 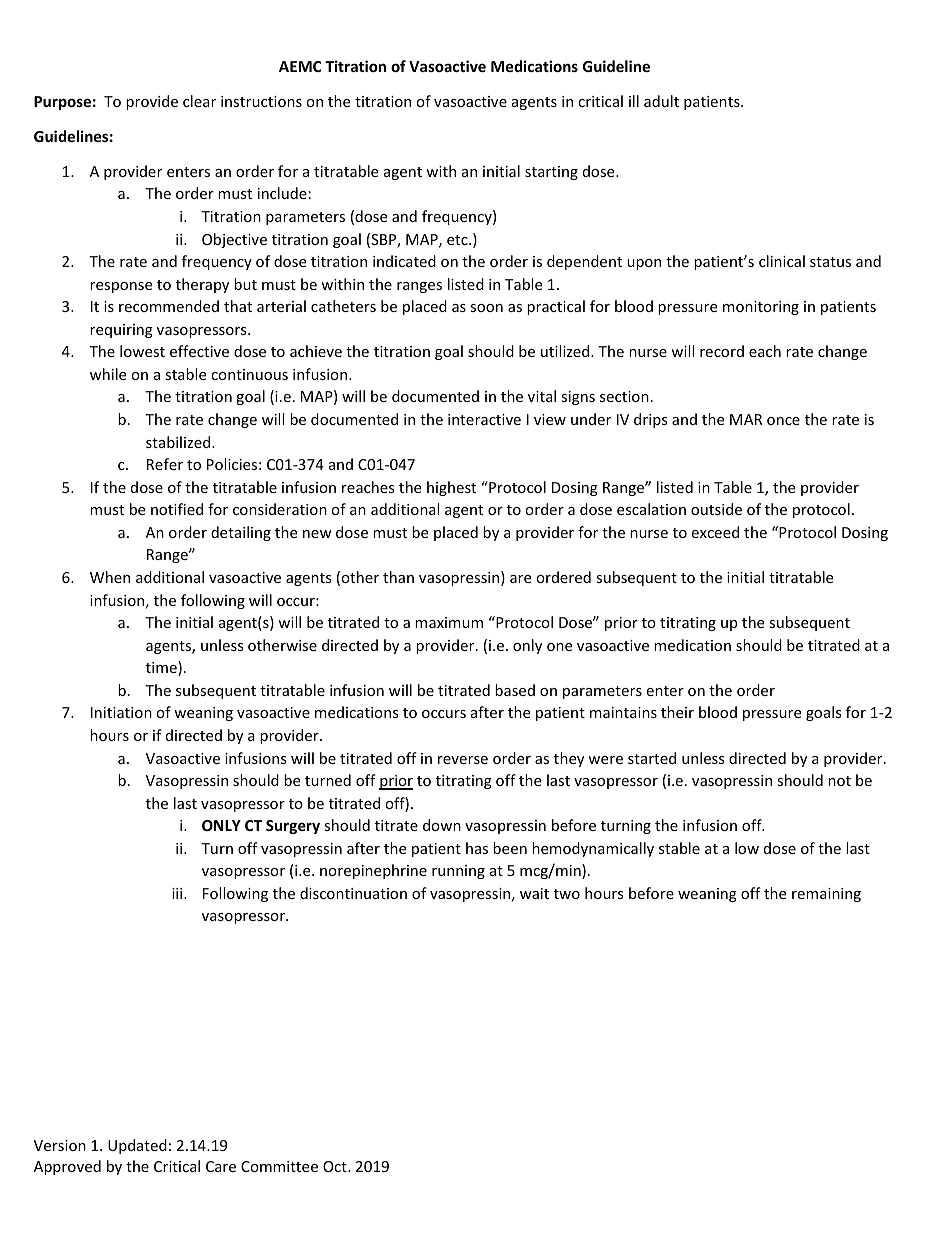 I want to click on stabilized, so click(x=179, y=442).
